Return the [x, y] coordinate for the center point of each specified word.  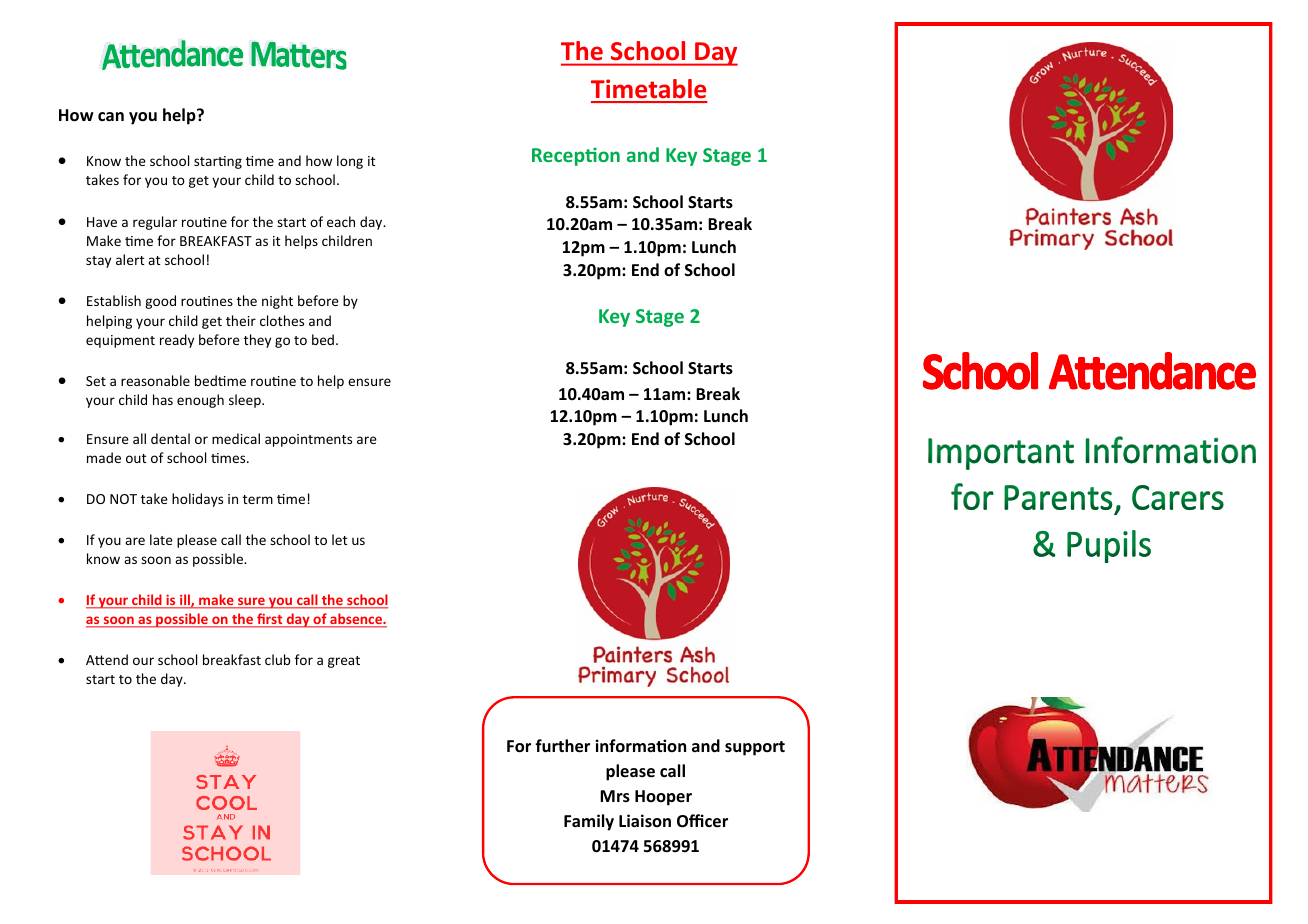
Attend [107, 659]
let [339, 539]
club [277, 659]
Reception [576, 156]
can [111, 116]
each [341, 221]
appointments [308, 440]
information [640, 746]
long [350, 162]
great [344, 662]
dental [170, 438]
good [160, 302]
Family [589, 822]
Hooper [663, 798]
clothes [282, 320]
